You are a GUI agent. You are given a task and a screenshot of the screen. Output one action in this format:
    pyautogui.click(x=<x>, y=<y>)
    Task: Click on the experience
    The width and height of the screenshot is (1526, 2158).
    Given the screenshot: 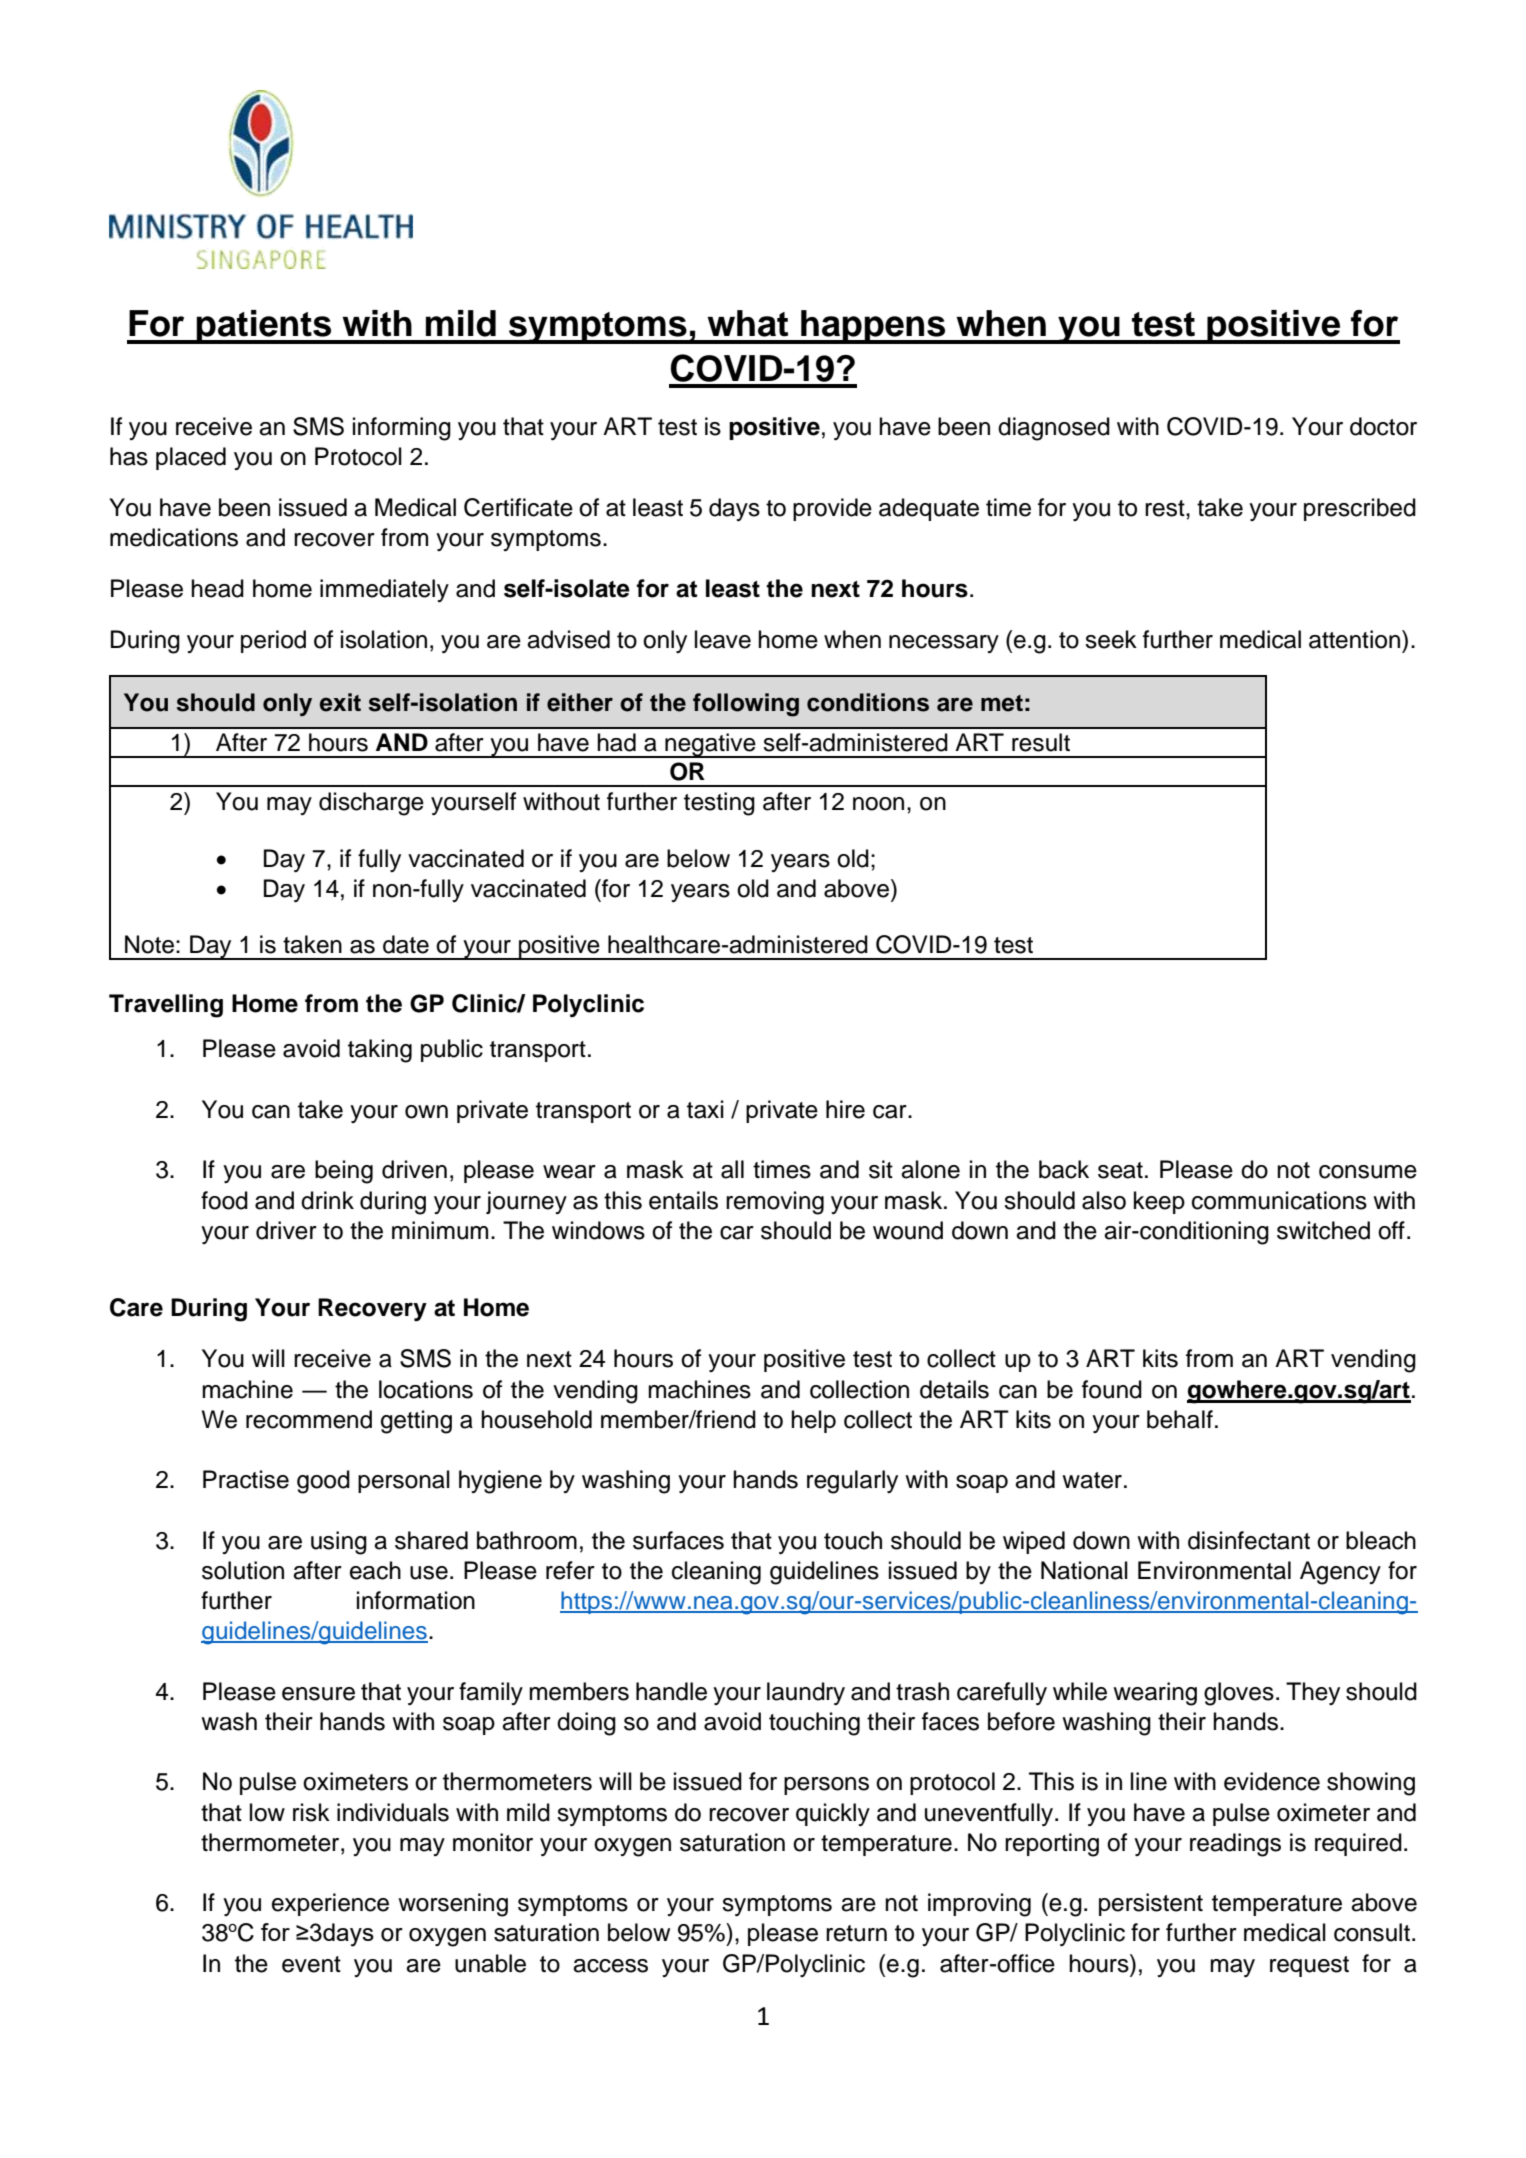 What is the action you would take?
    pyautogui.click(x=330, y=1904)
